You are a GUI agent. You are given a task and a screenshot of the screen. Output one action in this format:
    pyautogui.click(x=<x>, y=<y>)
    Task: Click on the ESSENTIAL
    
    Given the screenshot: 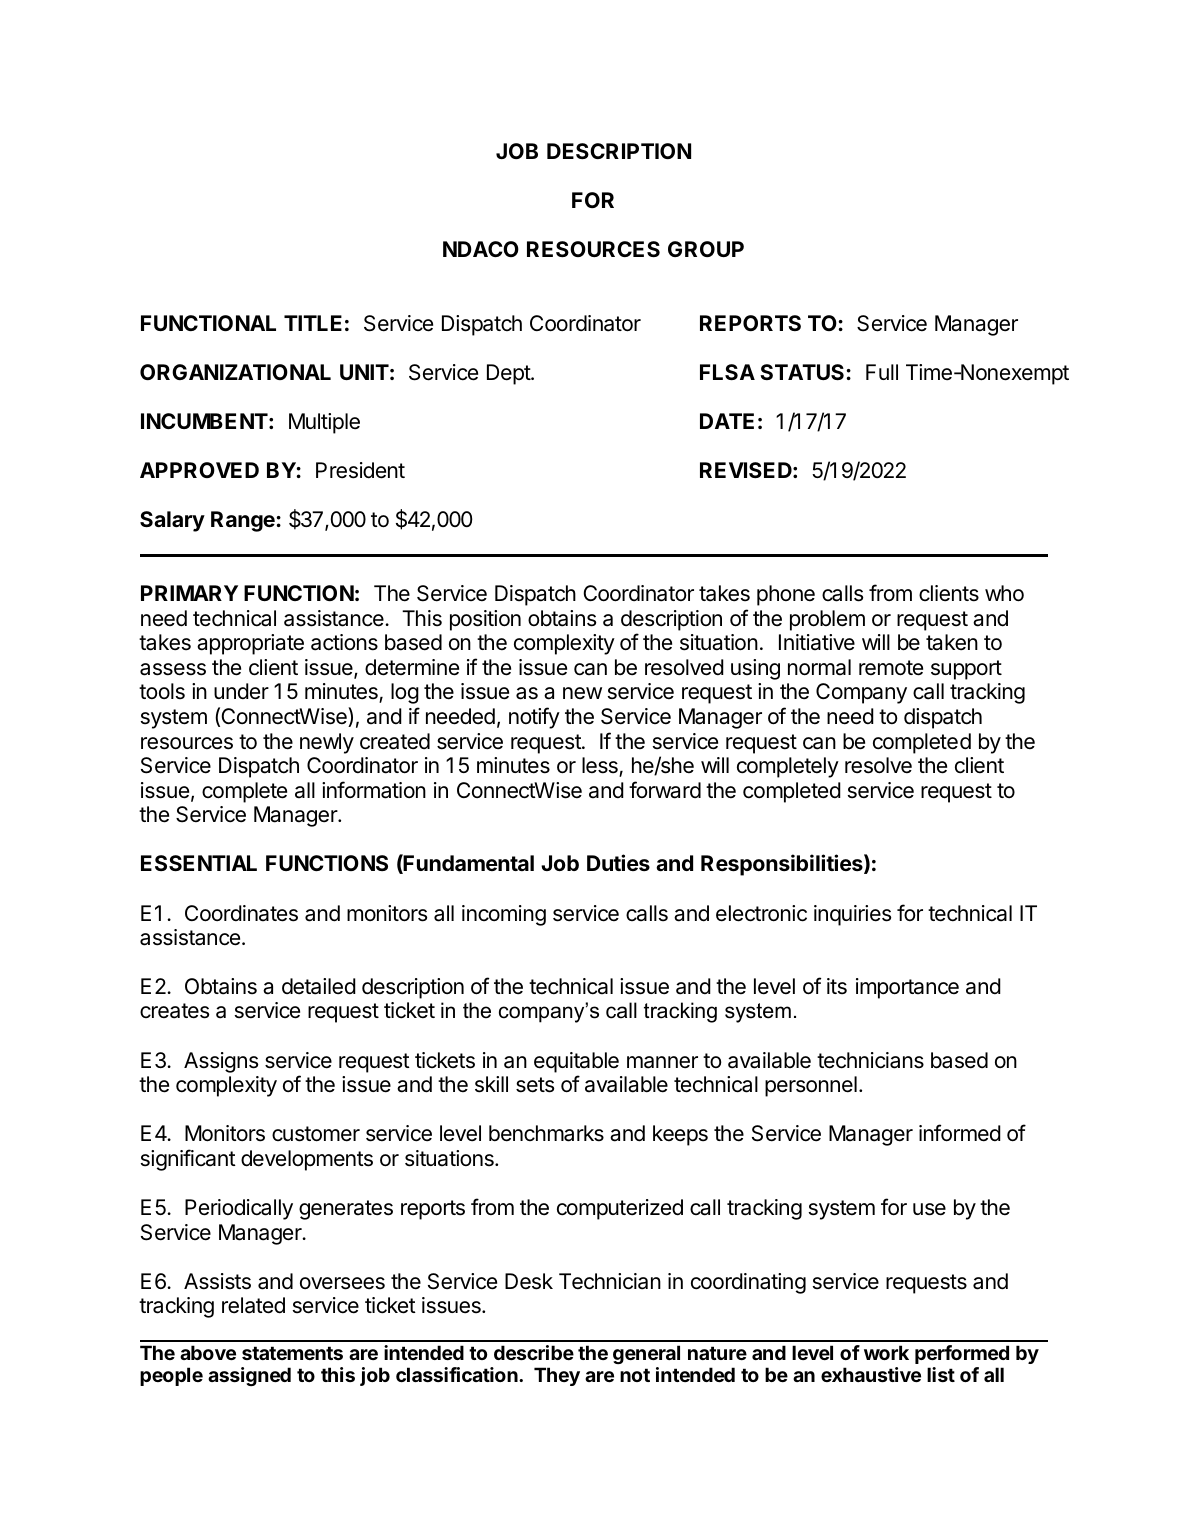 What is the action you would take?
    pyautogui.click(x=199, y=863)
